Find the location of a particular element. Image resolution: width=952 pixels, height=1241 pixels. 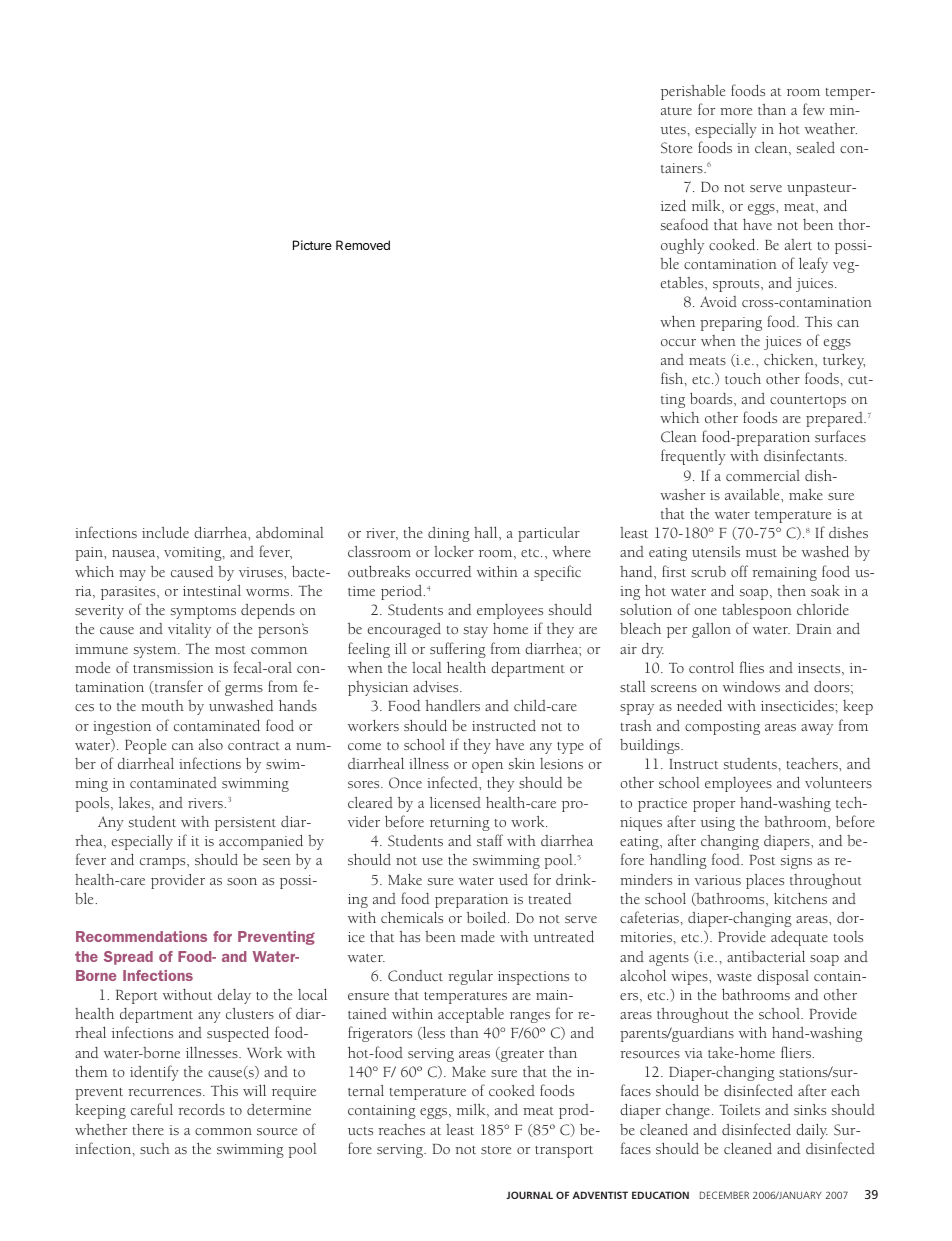

such is located at coordinates (155, 1148).
